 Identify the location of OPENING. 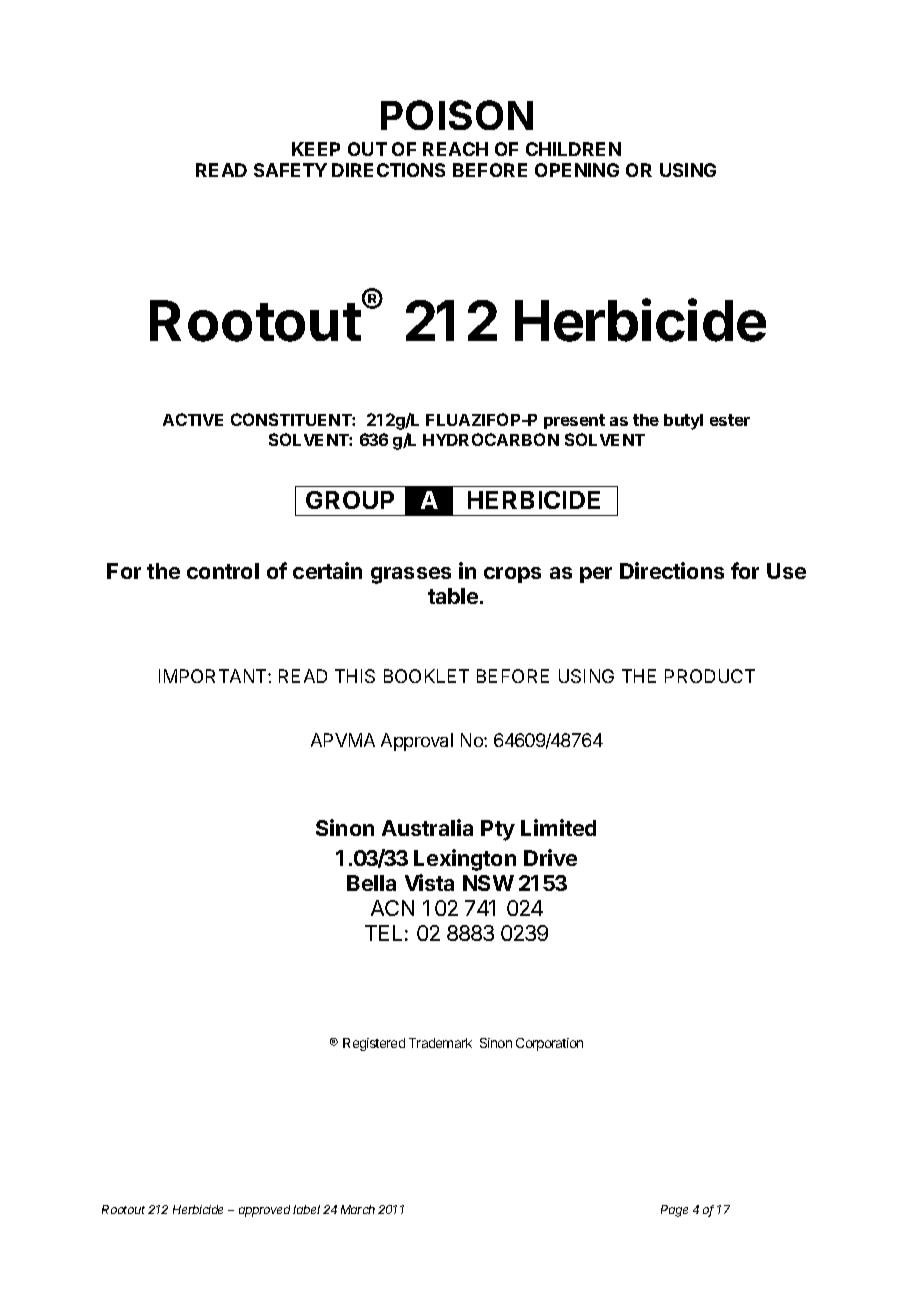
(577, 170).
